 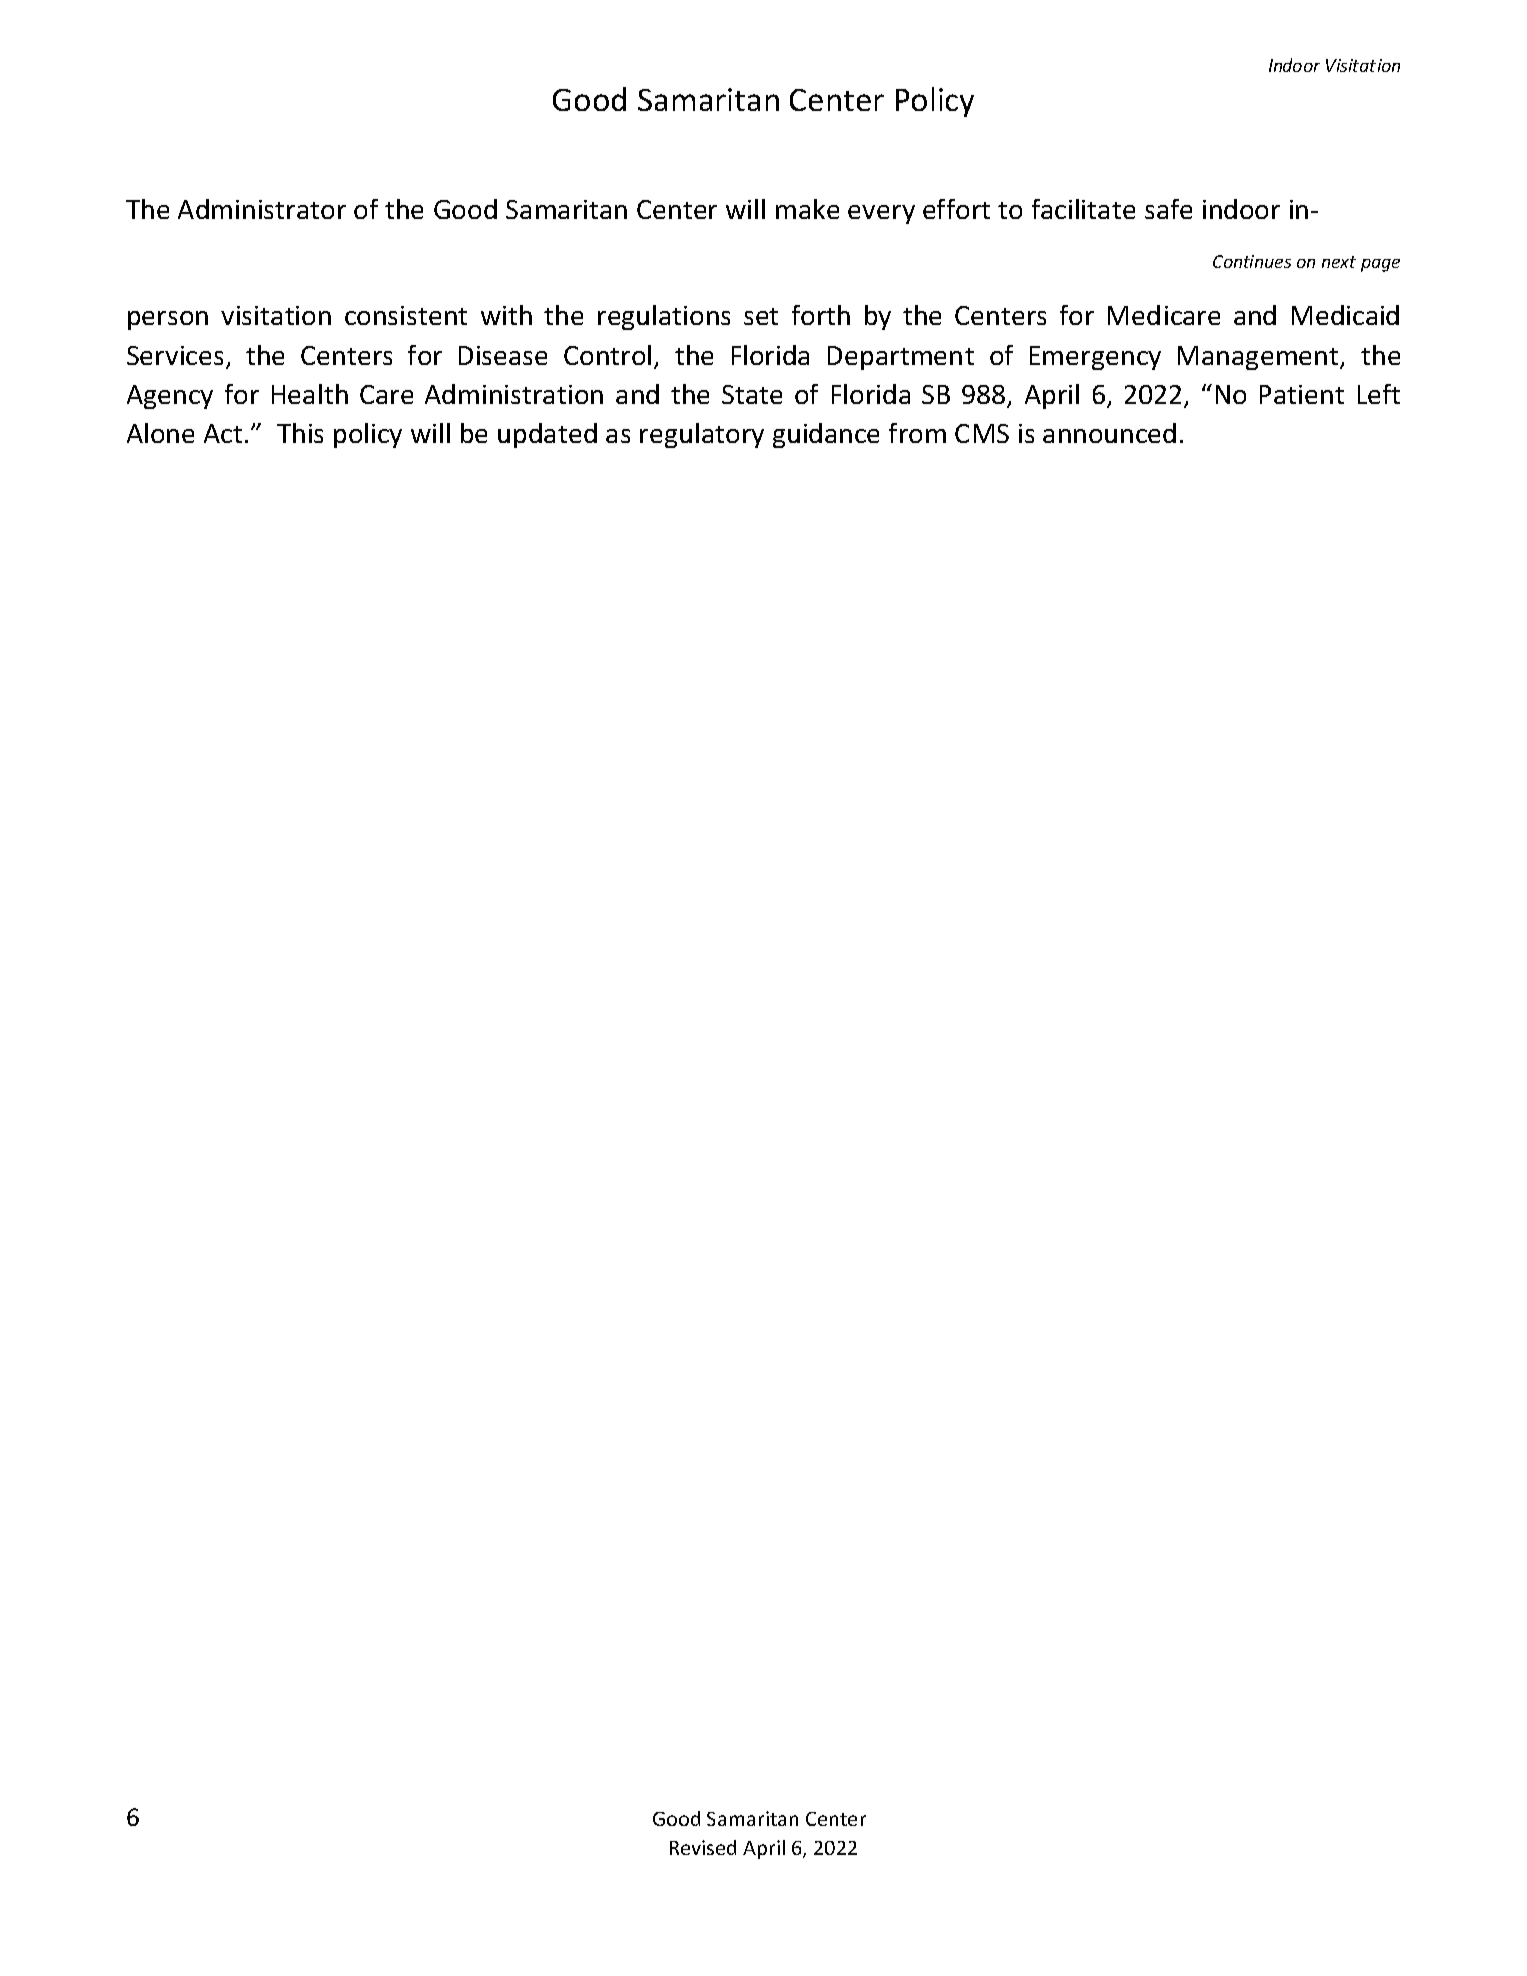 What do you see at coordinates (826, 435) in the screenshot?
I see `guidance` at bounding box center [826, 435].
